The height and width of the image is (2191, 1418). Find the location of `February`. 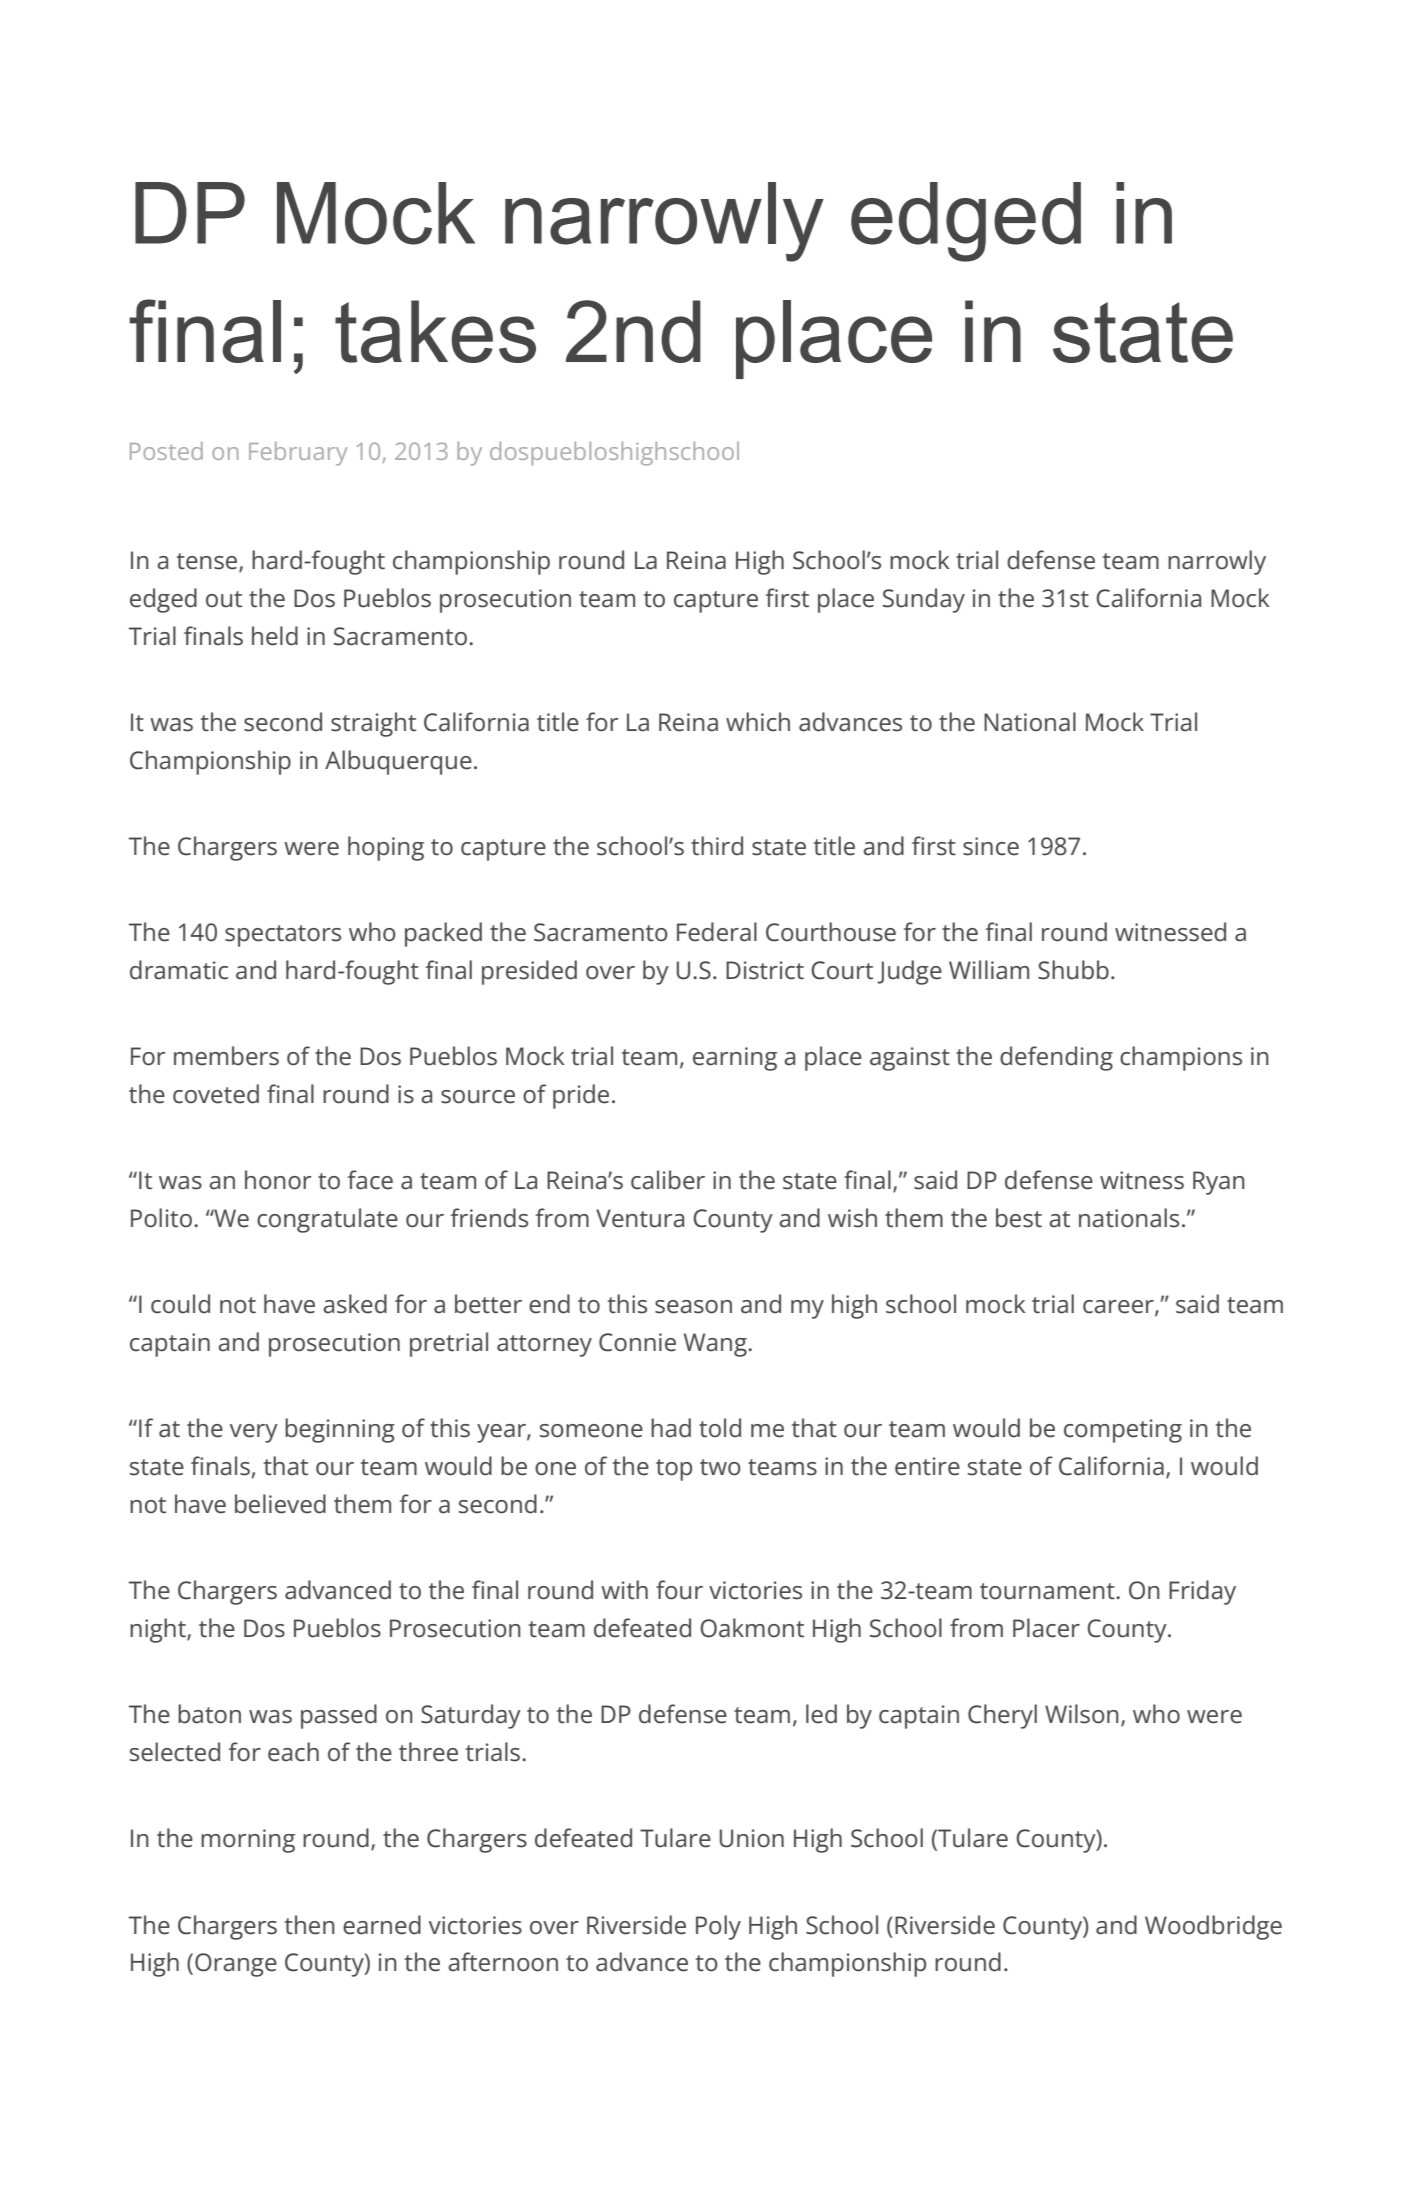

February is located at coordinates (298, 454).
